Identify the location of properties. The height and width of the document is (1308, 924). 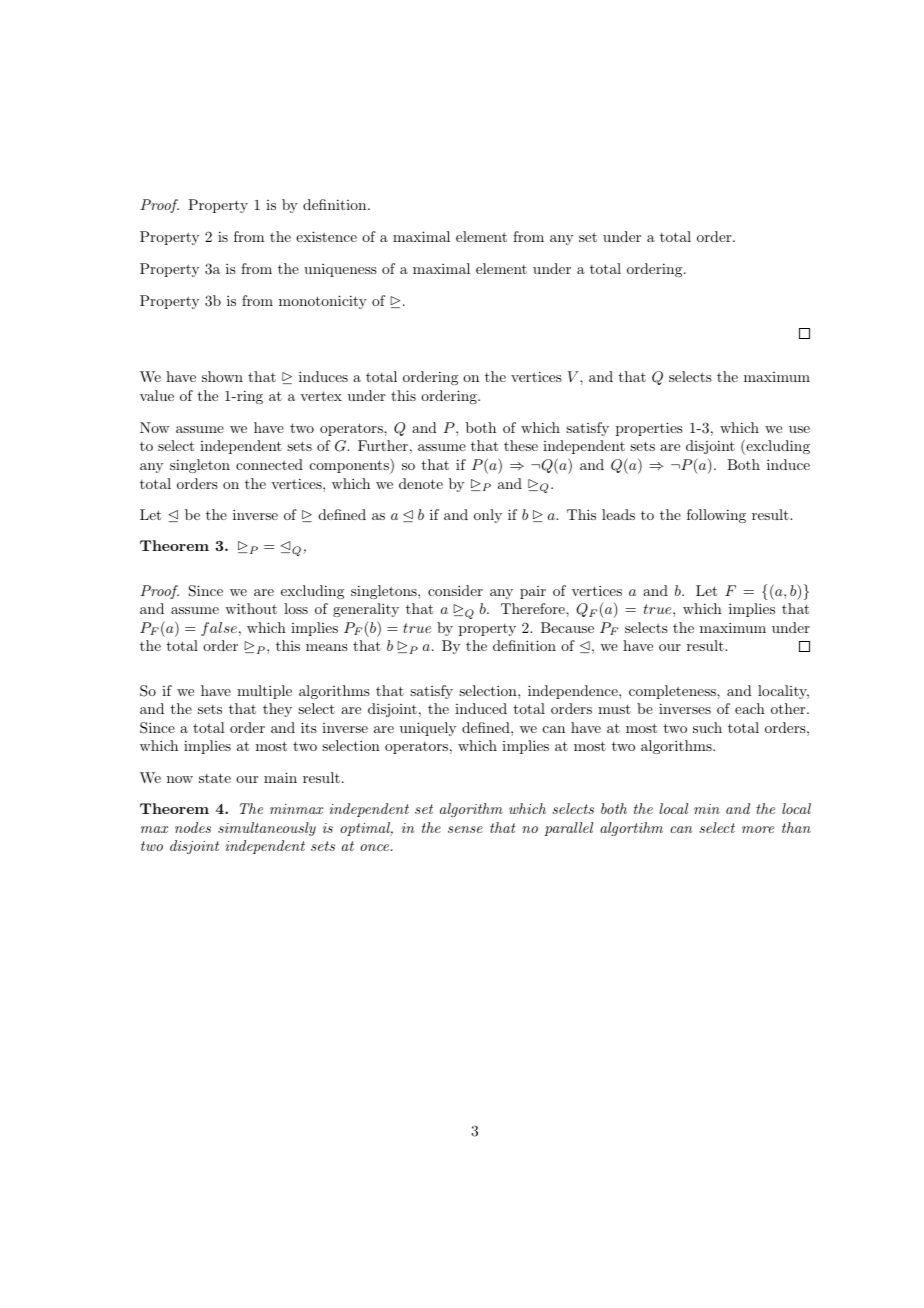
(649, 429).
